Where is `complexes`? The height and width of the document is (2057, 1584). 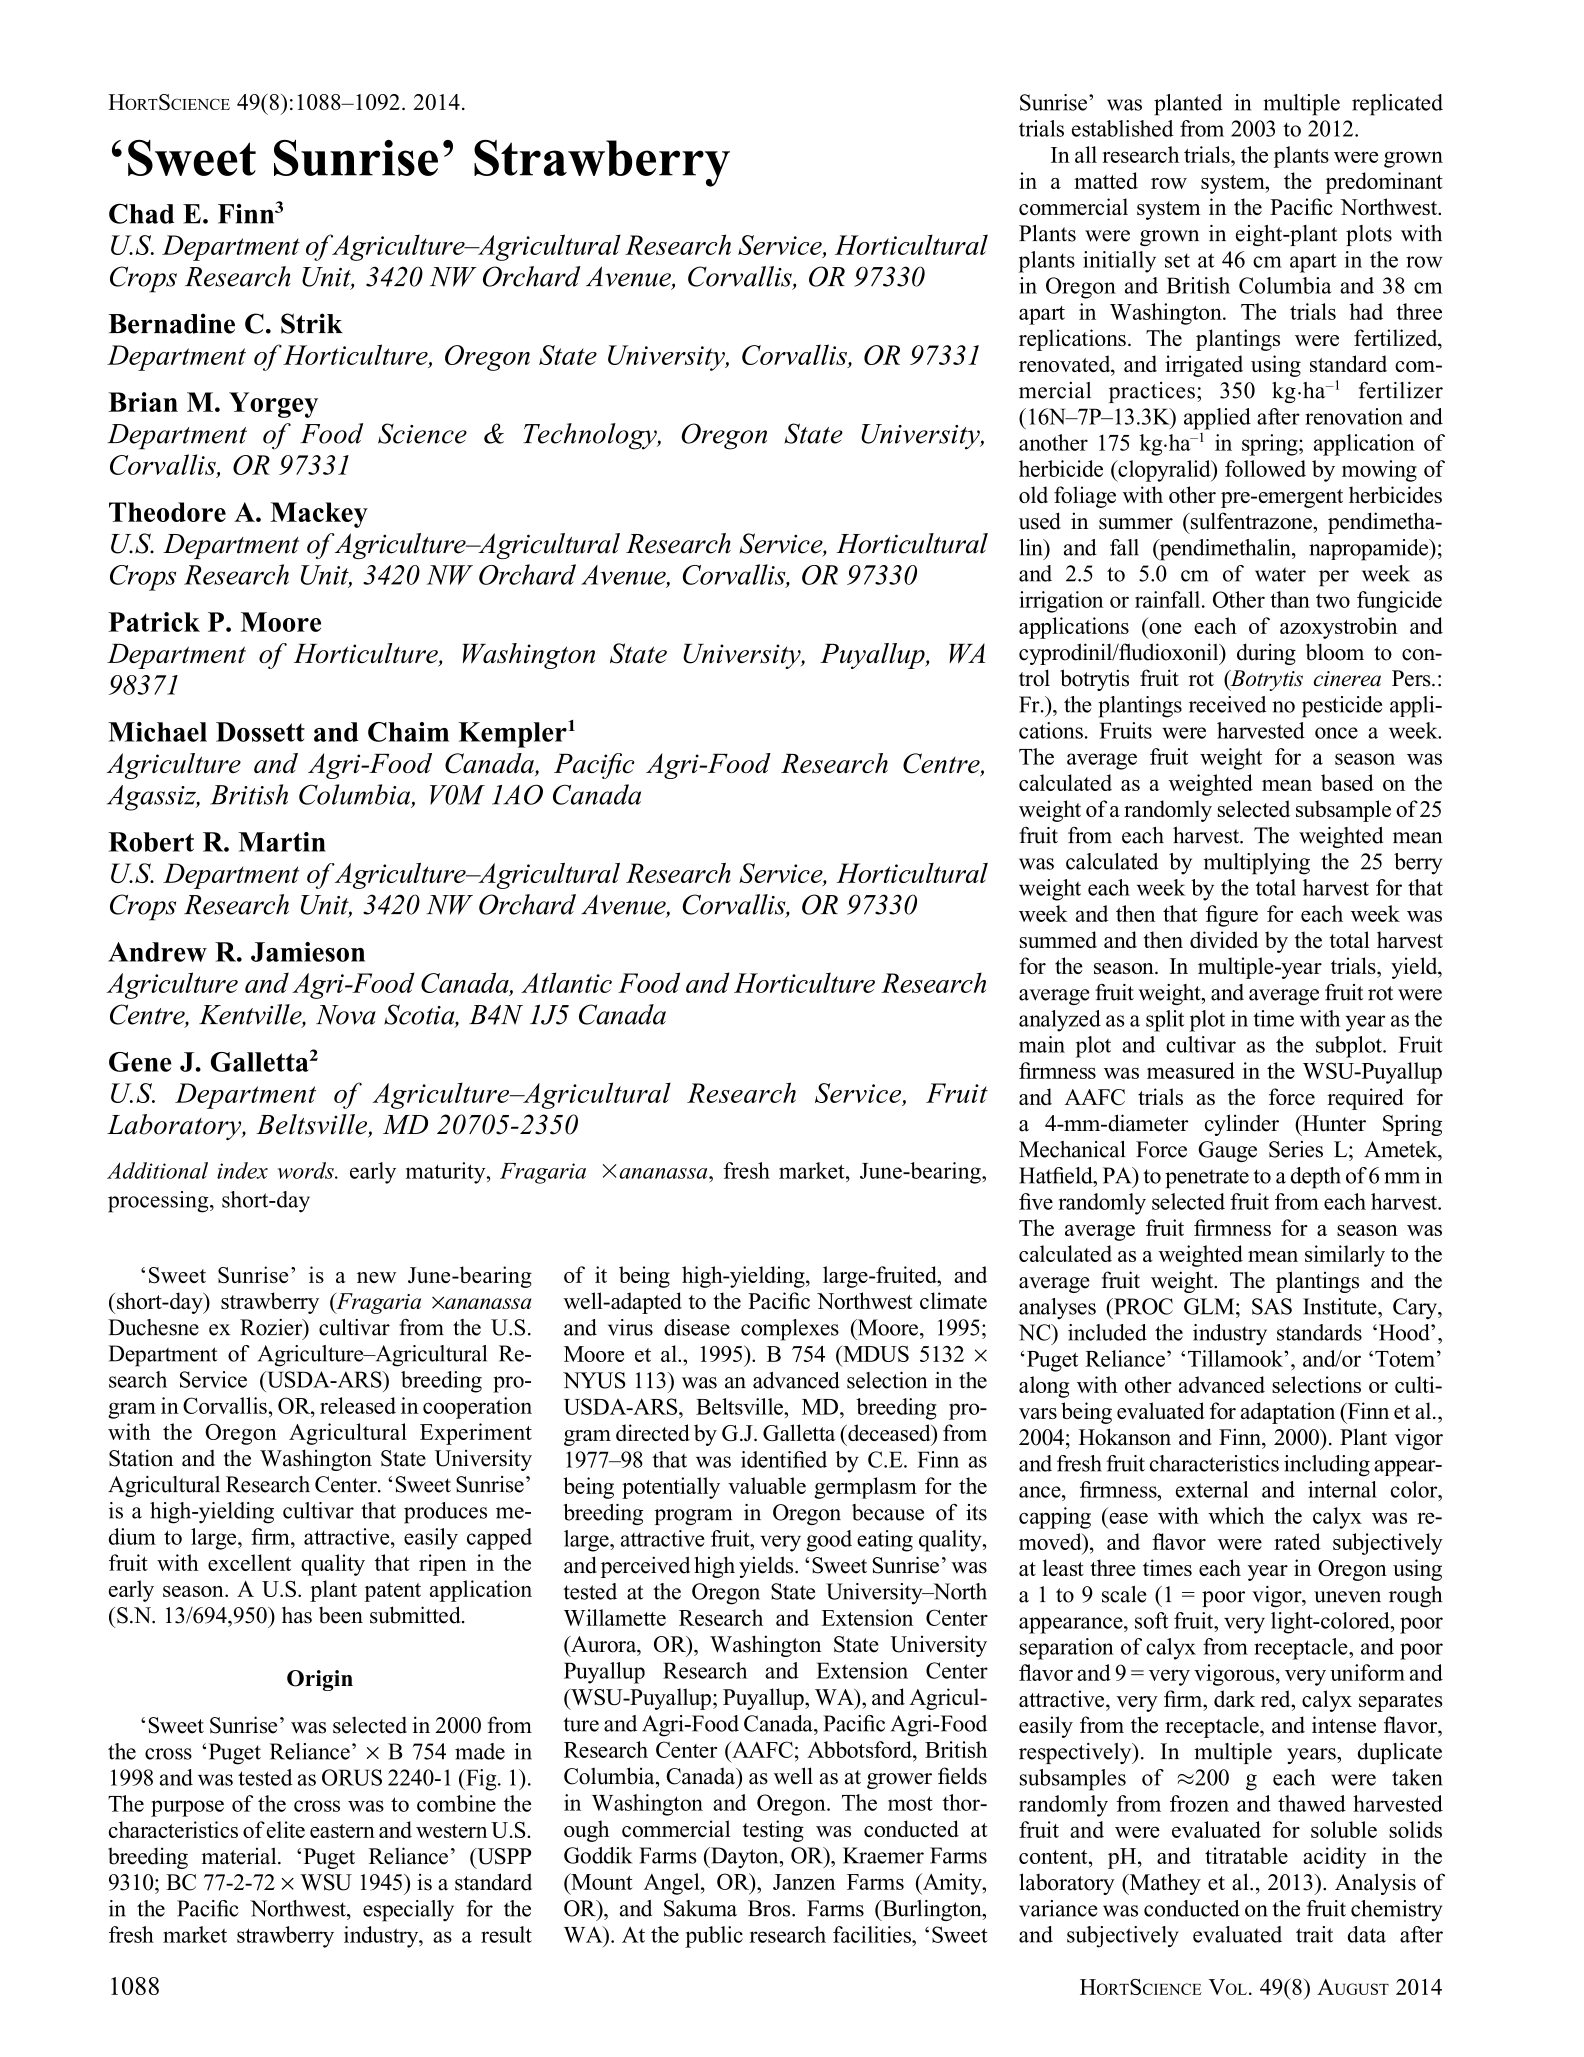 complexes is located at coordinates (790, 1330).
